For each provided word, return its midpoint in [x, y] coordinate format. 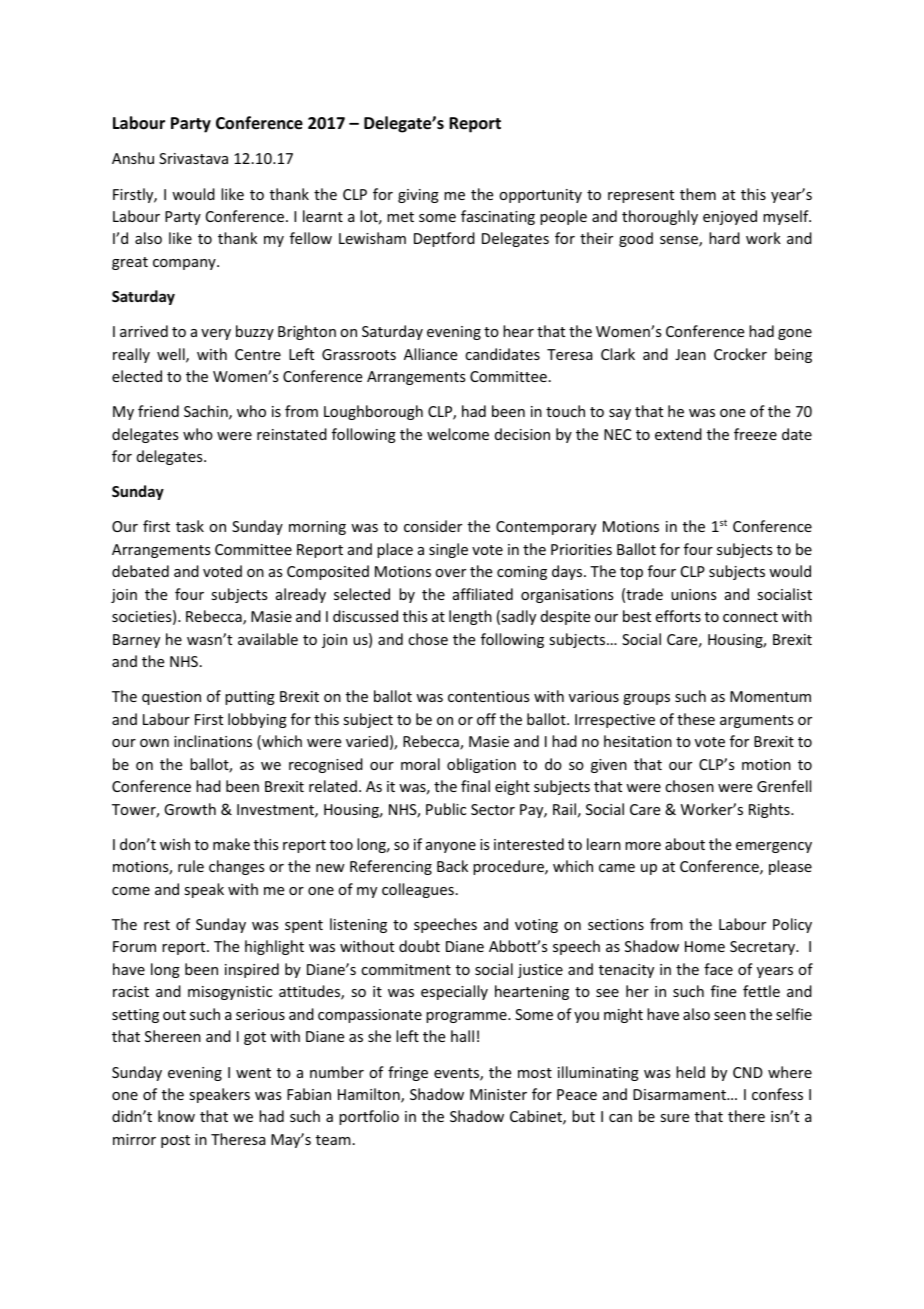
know [176, 1116]
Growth [190, 809]
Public [446, 809]
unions [693, 594]
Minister [498, 1094]
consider [433, 526]
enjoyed [730, 217]
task [190, 526]
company [185, 264]
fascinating [498, 217]
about [685, 844]
